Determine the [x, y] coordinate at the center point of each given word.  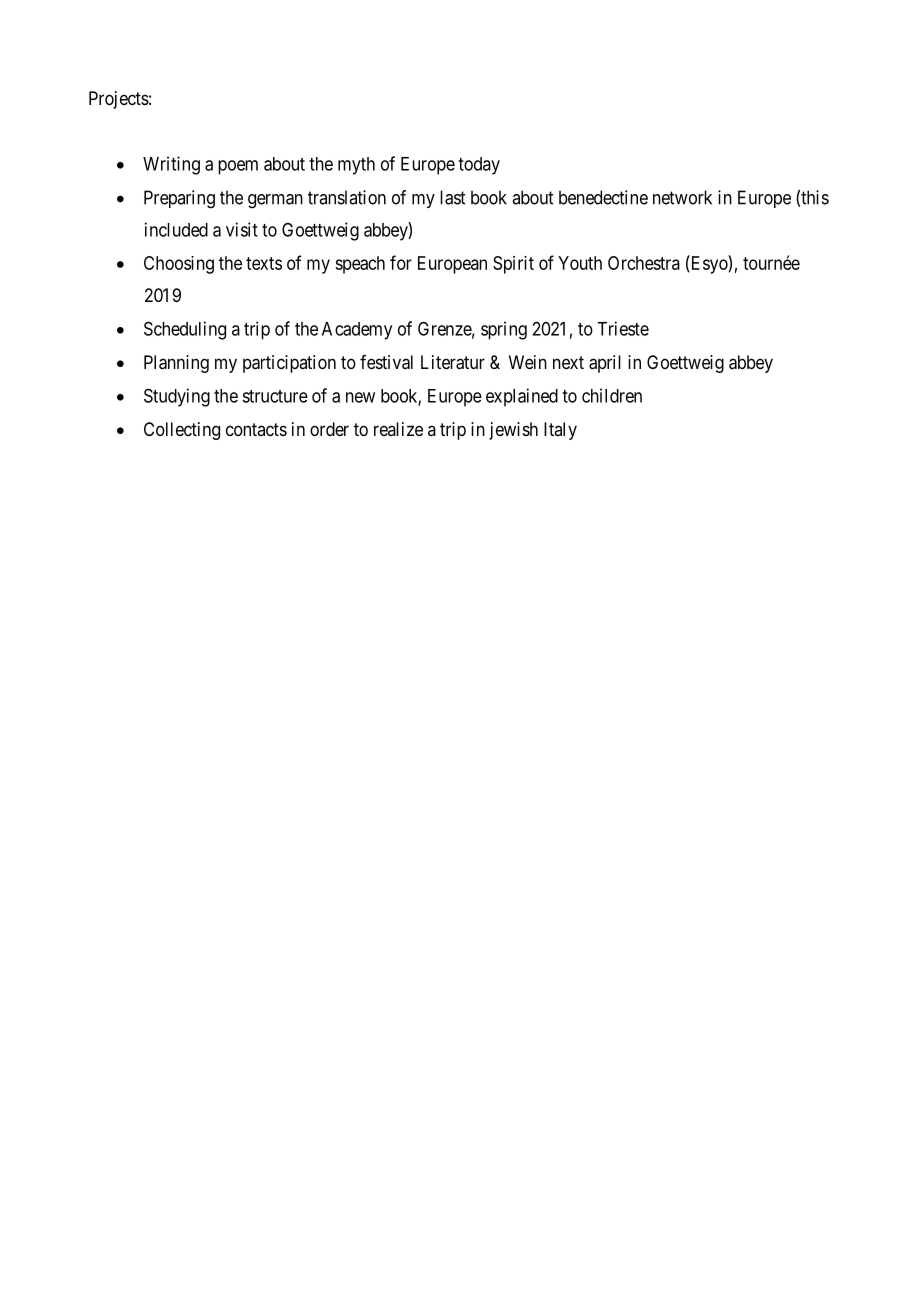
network [682, 197]
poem [238, 167]
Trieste [623, 328]
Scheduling [185, 330]
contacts [256, 429]
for [401, 262]
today [479, 166]
